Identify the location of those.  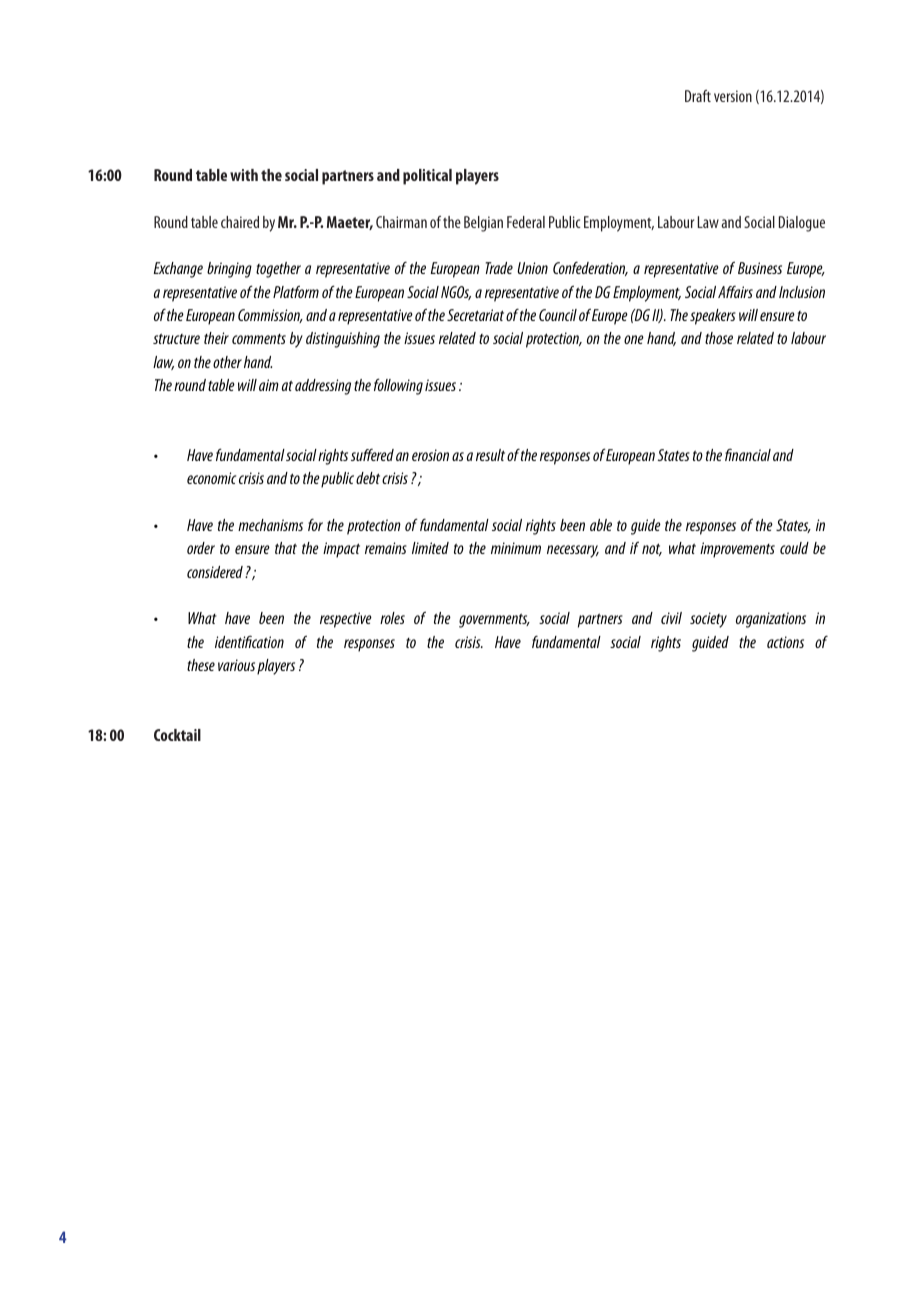
(719, 338).
